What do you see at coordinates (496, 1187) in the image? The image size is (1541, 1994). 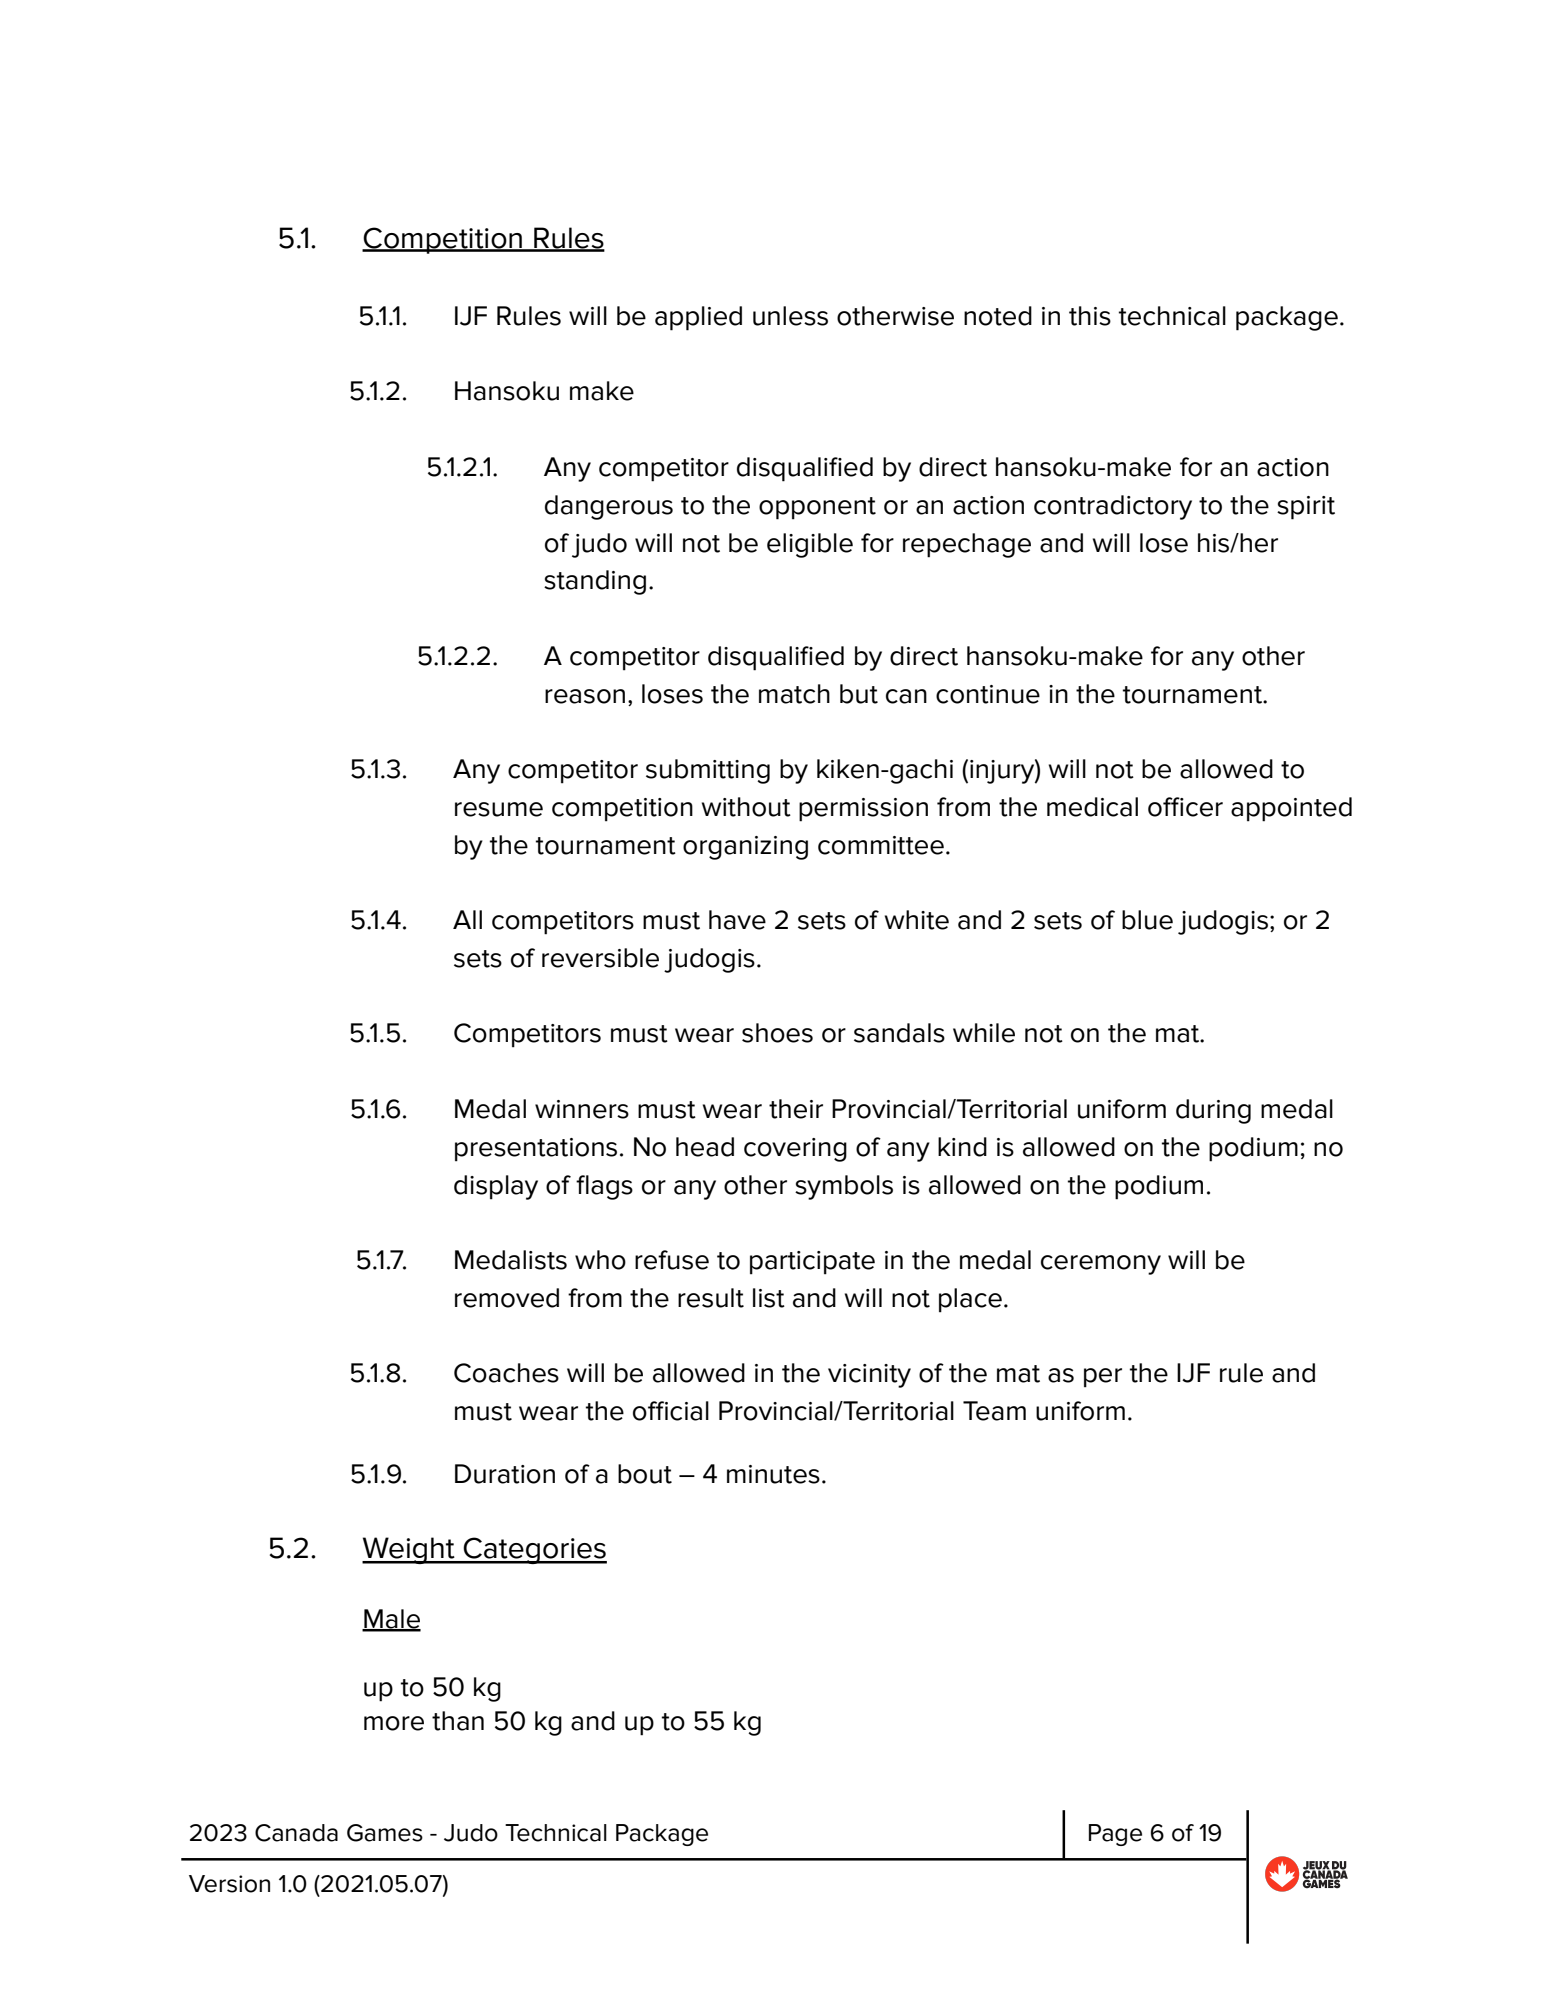 I see `display` at bounding box center [496, 1187].
